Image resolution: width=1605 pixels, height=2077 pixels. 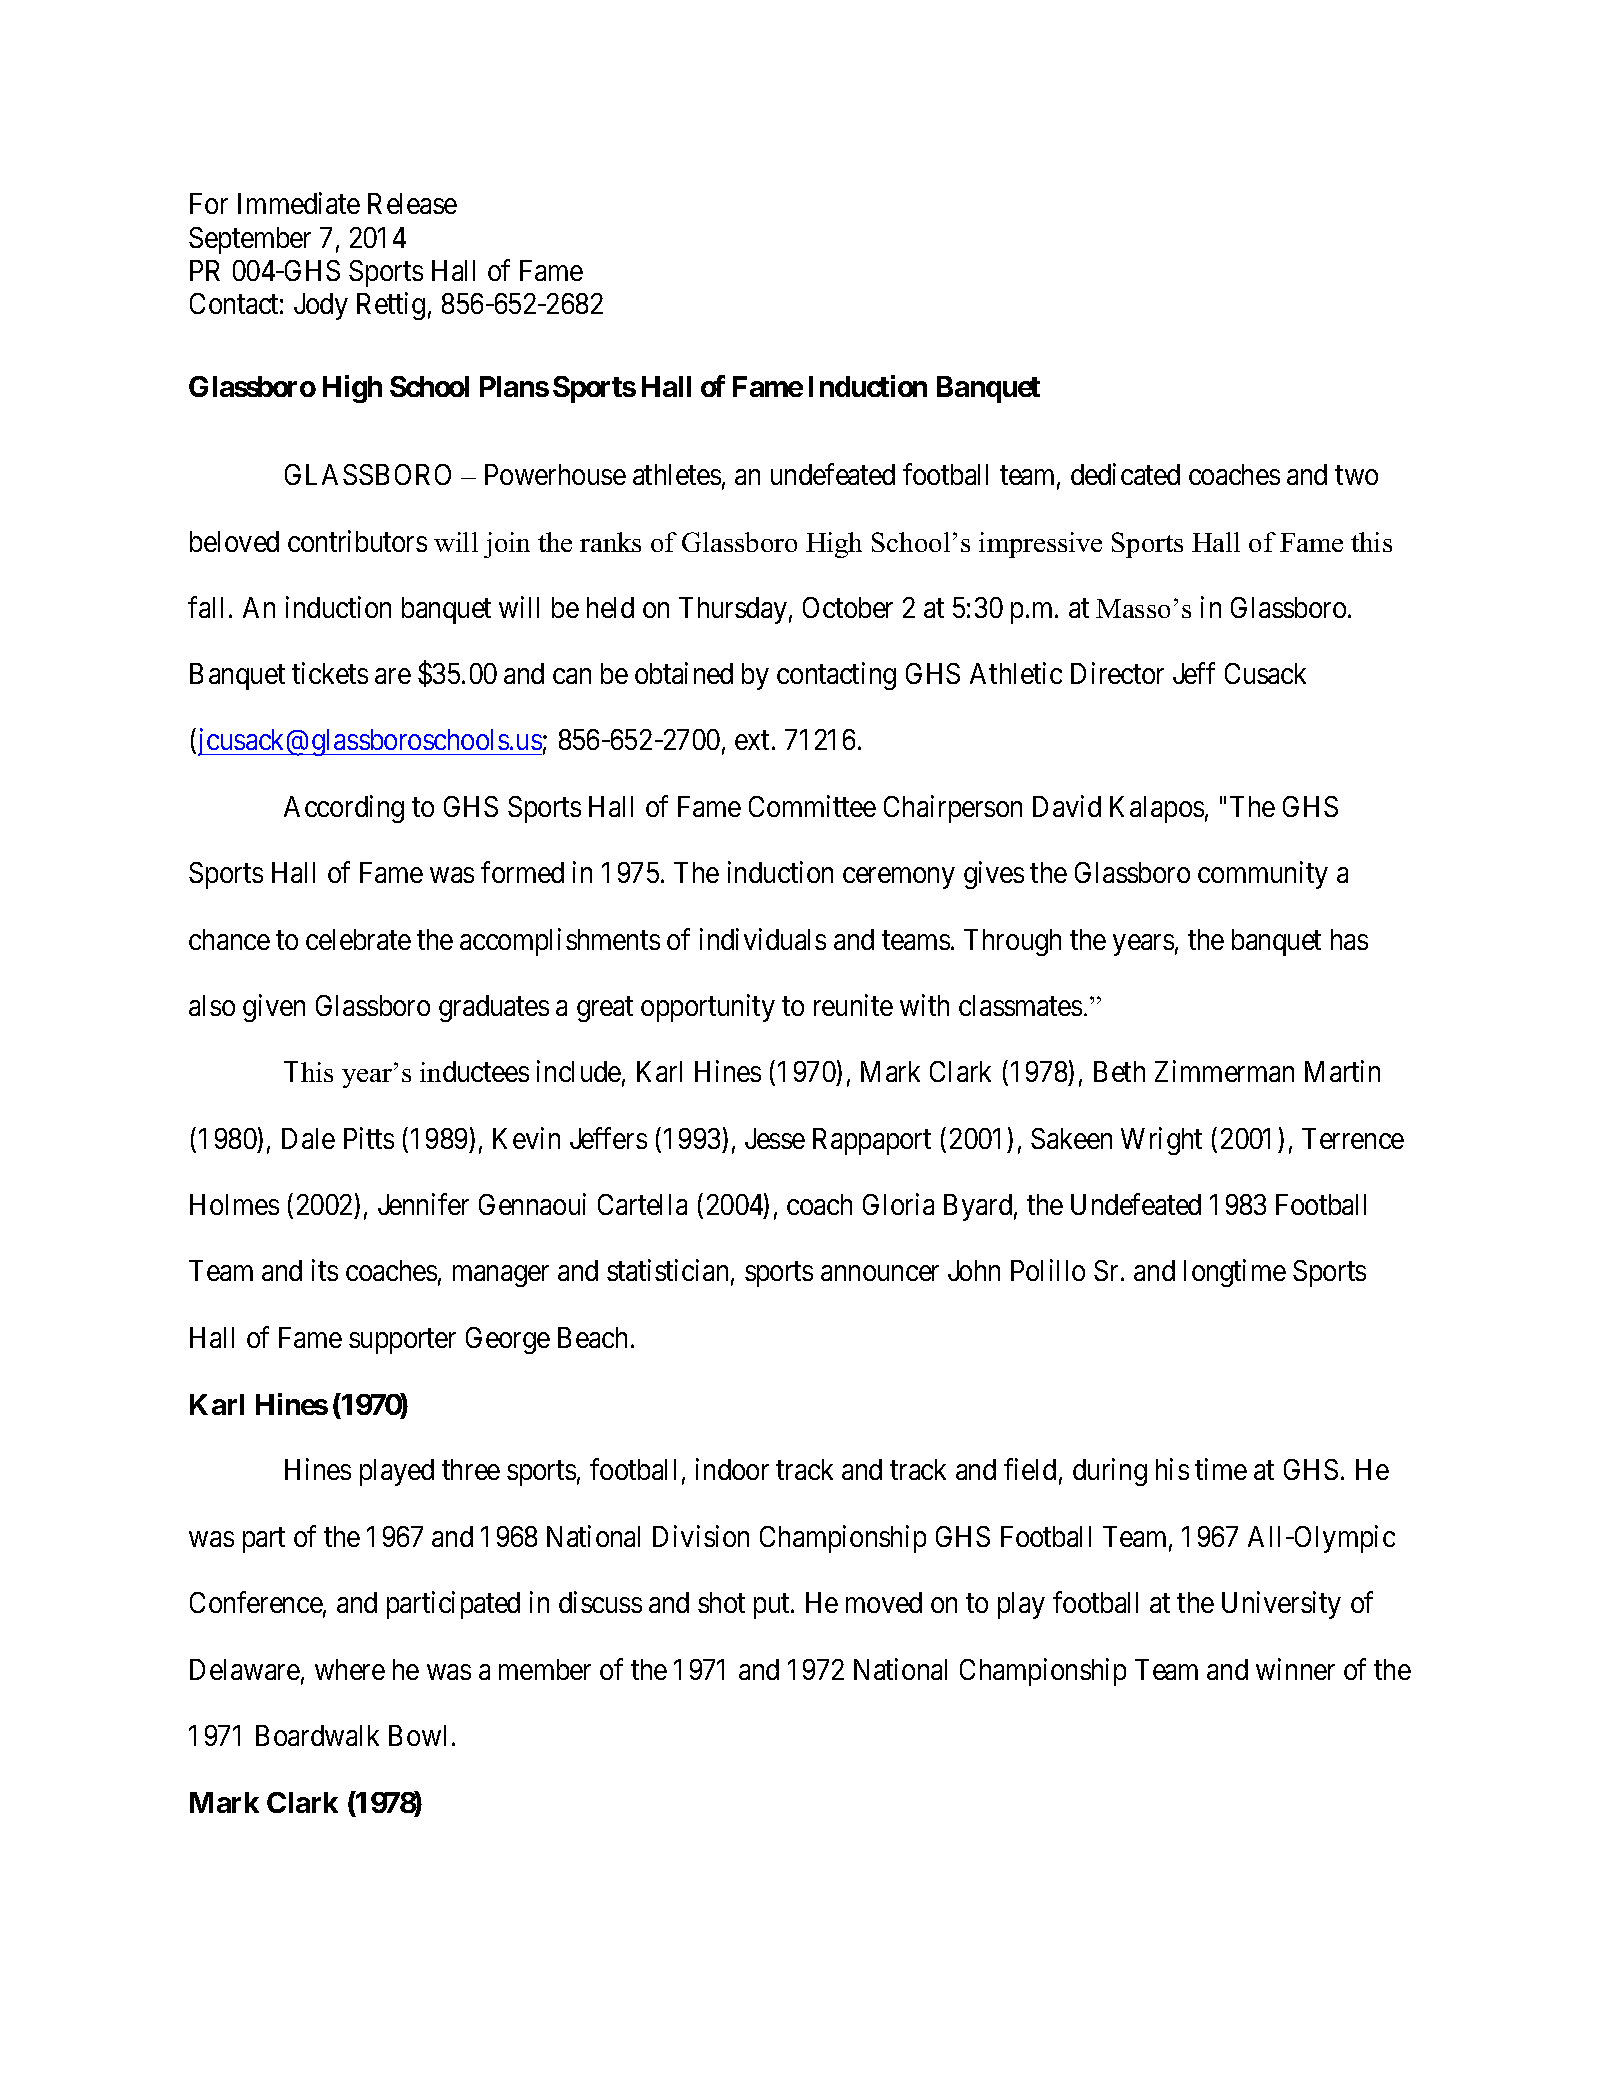 What do you see at coordinates (1224, 1071) in the image?
I see `Zimmerman` at bounding box center [1224, 1071].
